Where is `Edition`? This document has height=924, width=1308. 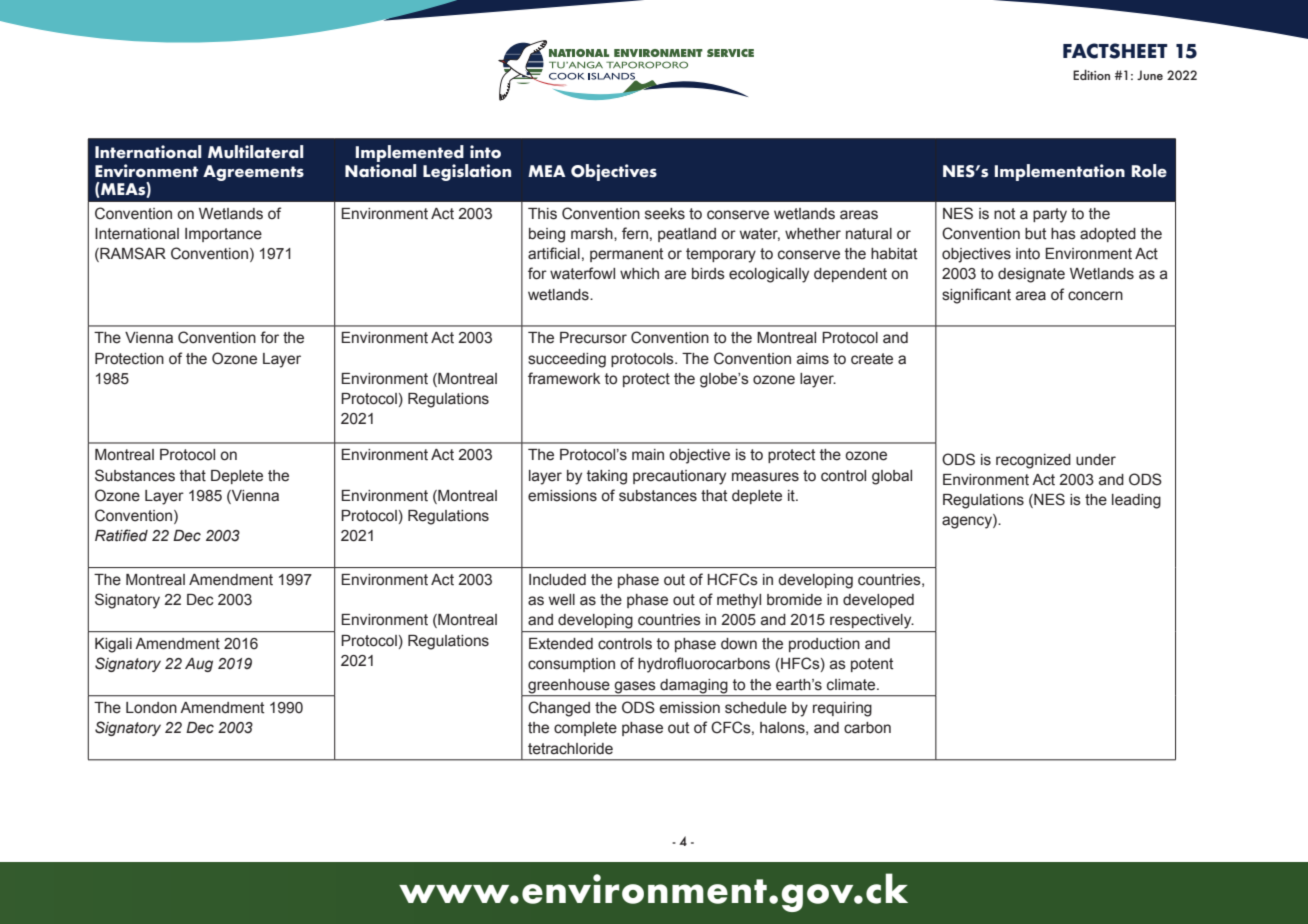
Edition is located at coordinates (1091, 74).
